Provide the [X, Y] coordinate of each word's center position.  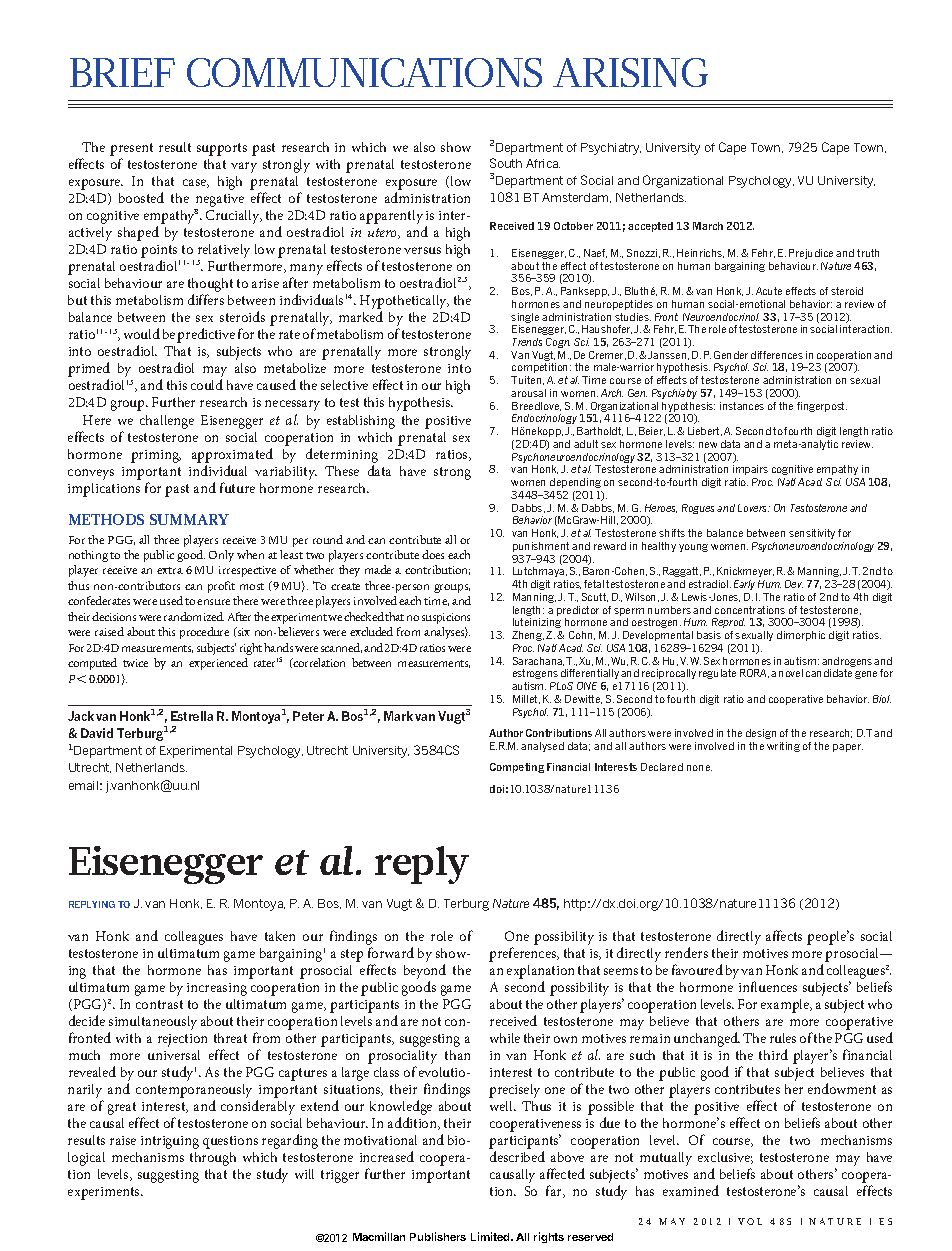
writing [783, 747]
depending [576, 485]
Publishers [438, 1236]
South [506, 163]
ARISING [630, 72]
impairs [750, 472]
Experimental [196, 752]
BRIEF [122, 72]
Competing [517, 768]
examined [691, 1190]
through [213, 1159]
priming [156, 456]
